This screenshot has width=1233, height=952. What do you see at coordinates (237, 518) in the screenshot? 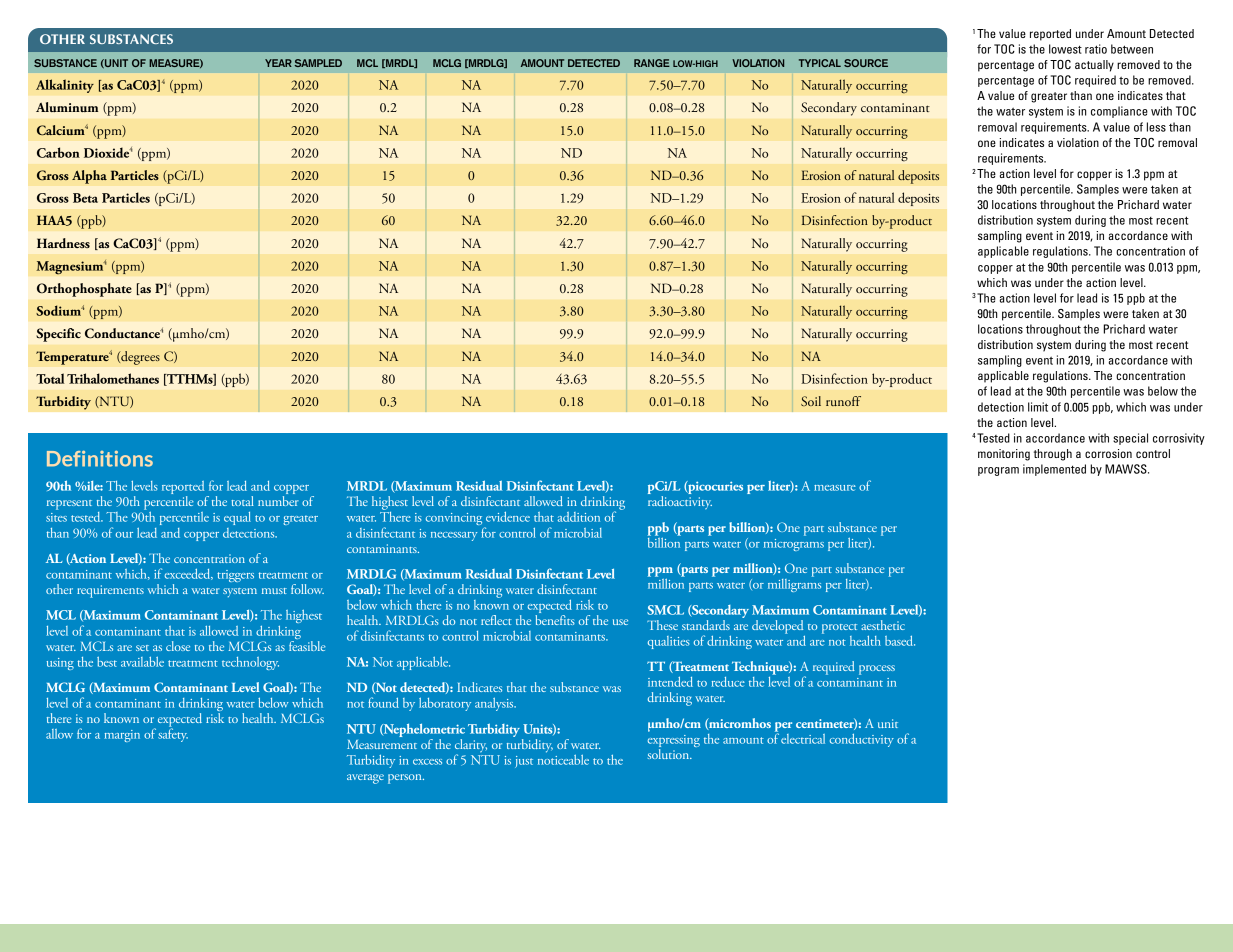
I see `equal` at bounding box center [237, 518].
